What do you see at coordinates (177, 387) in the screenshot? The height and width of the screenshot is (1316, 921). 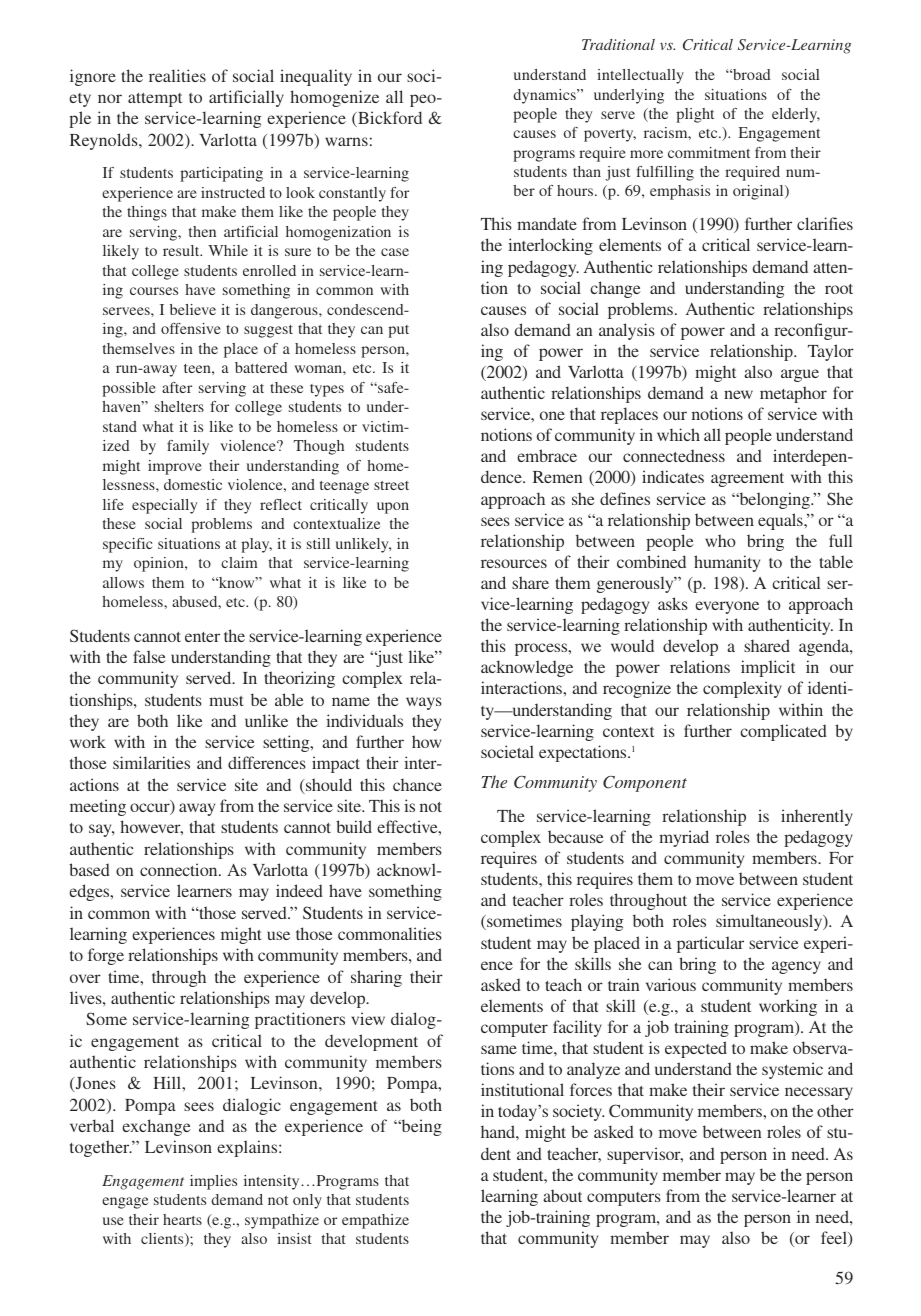 I see `after` at bounding box center [177, 387].
